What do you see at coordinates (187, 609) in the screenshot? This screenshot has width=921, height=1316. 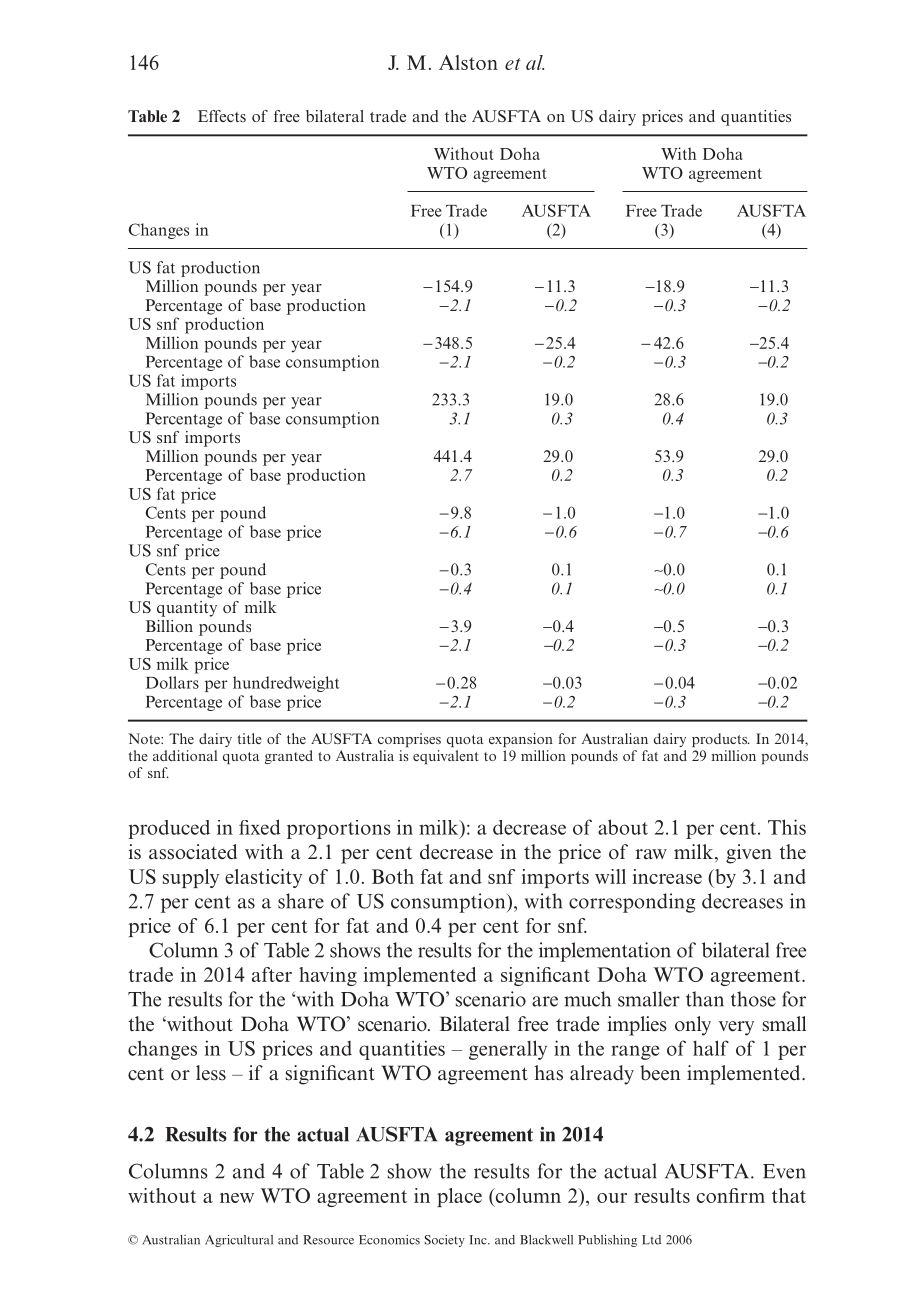 I see `quantity` at bounding box center [187, 609].
